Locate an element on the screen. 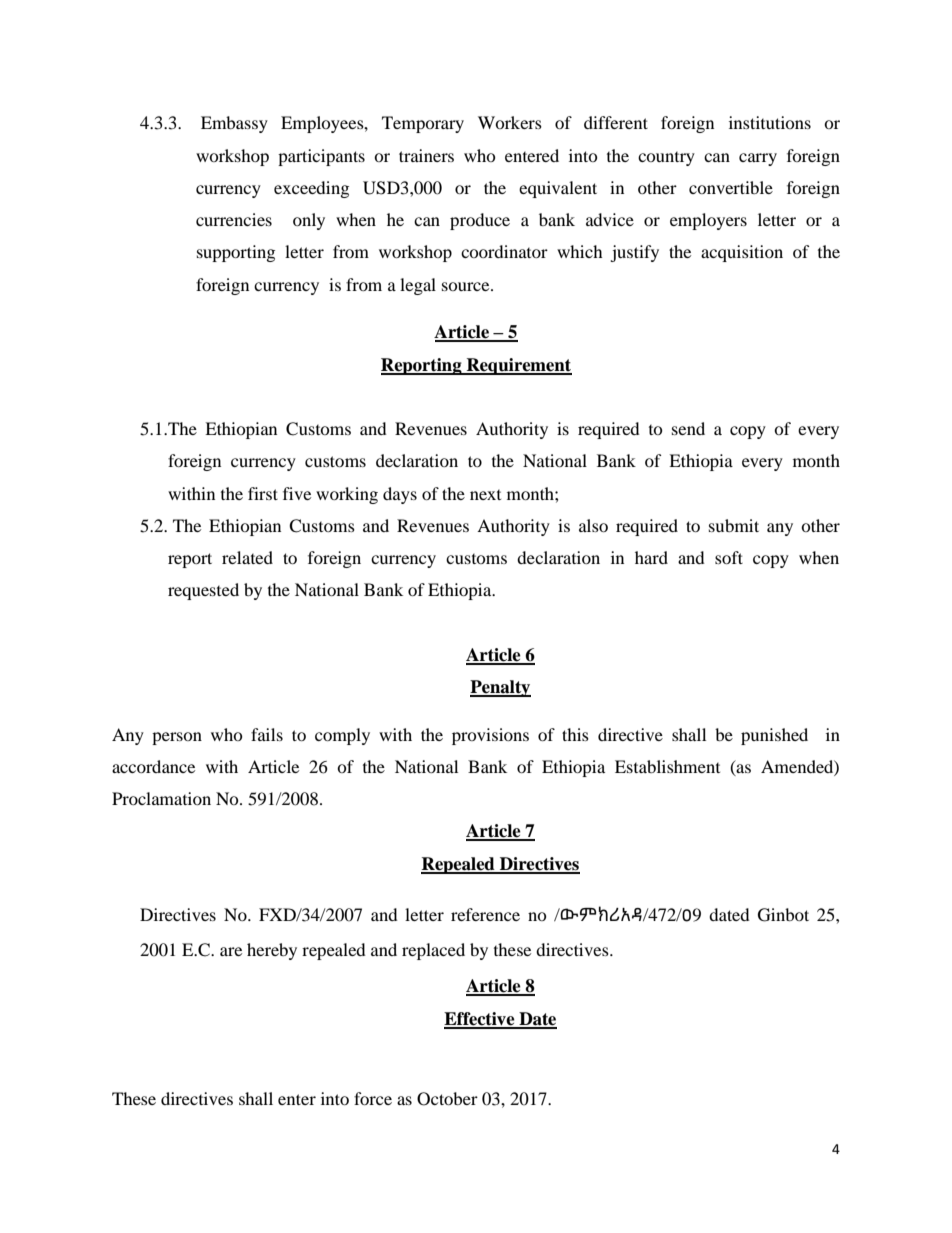 The image size is (952, 1233). trainers is located at coordinates (426, 155).
